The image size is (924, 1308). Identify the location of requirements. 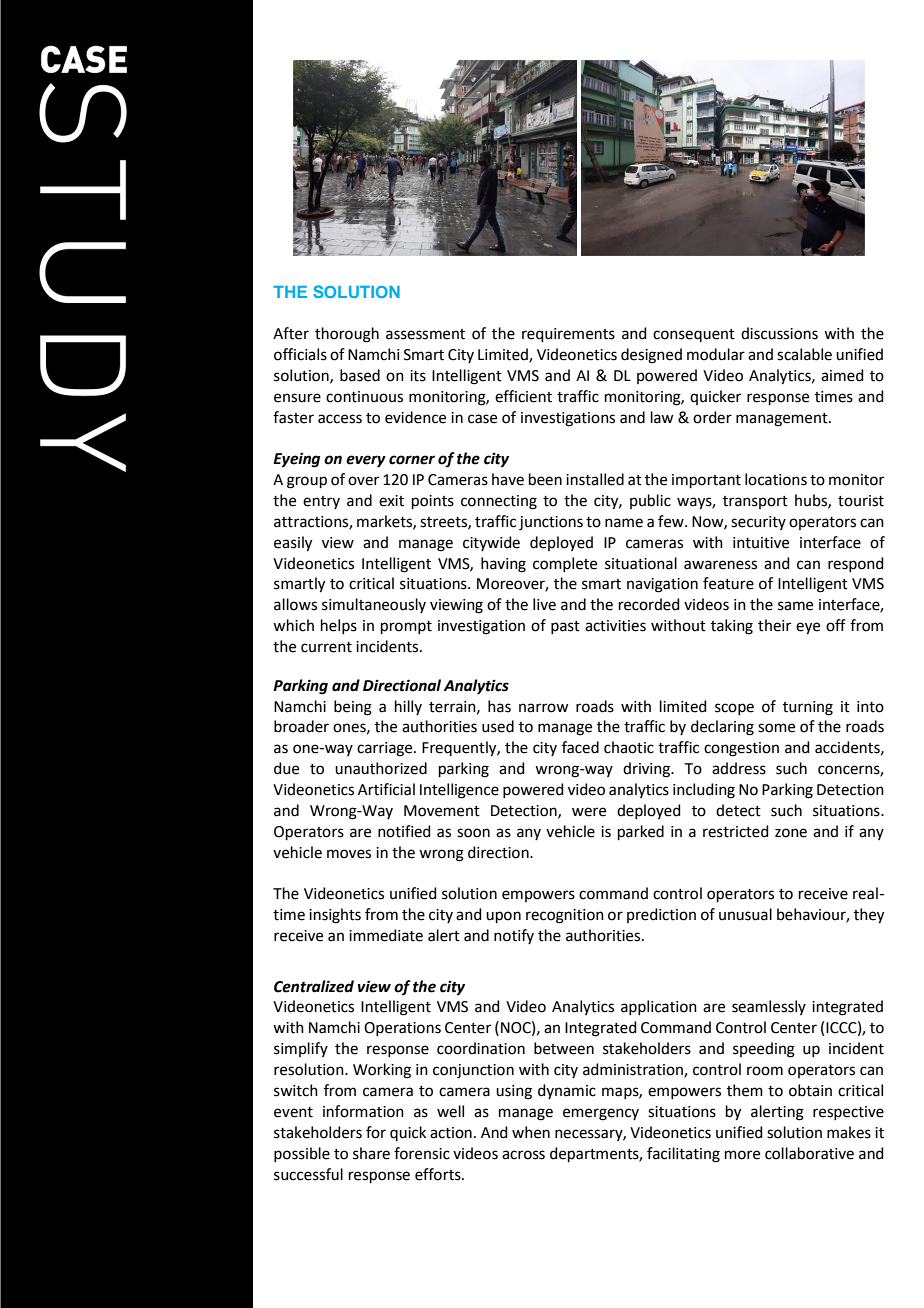
(568, 335).
